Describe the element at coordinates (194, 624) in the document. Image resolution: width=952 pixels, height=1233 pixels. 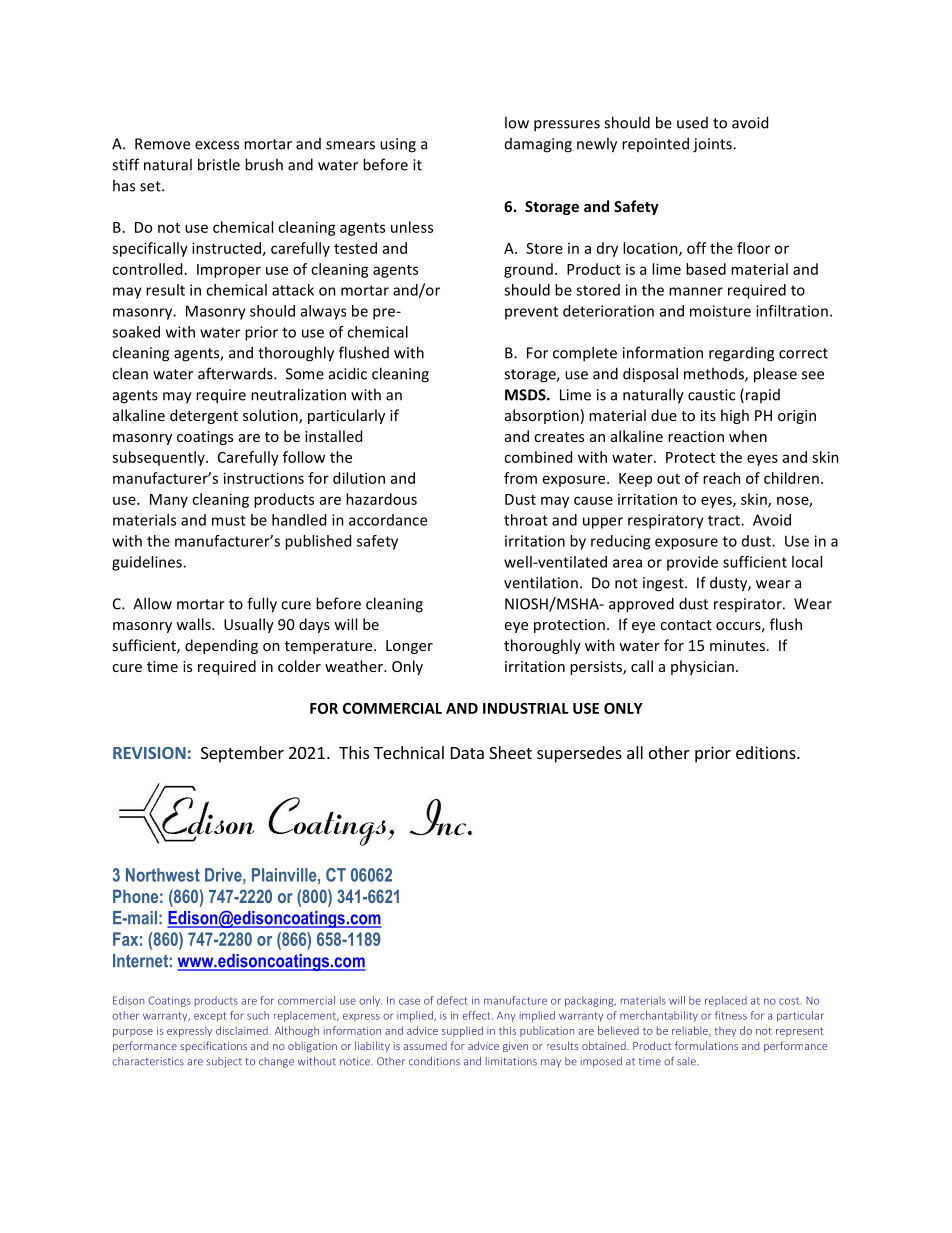
I see `walls` at that location.
